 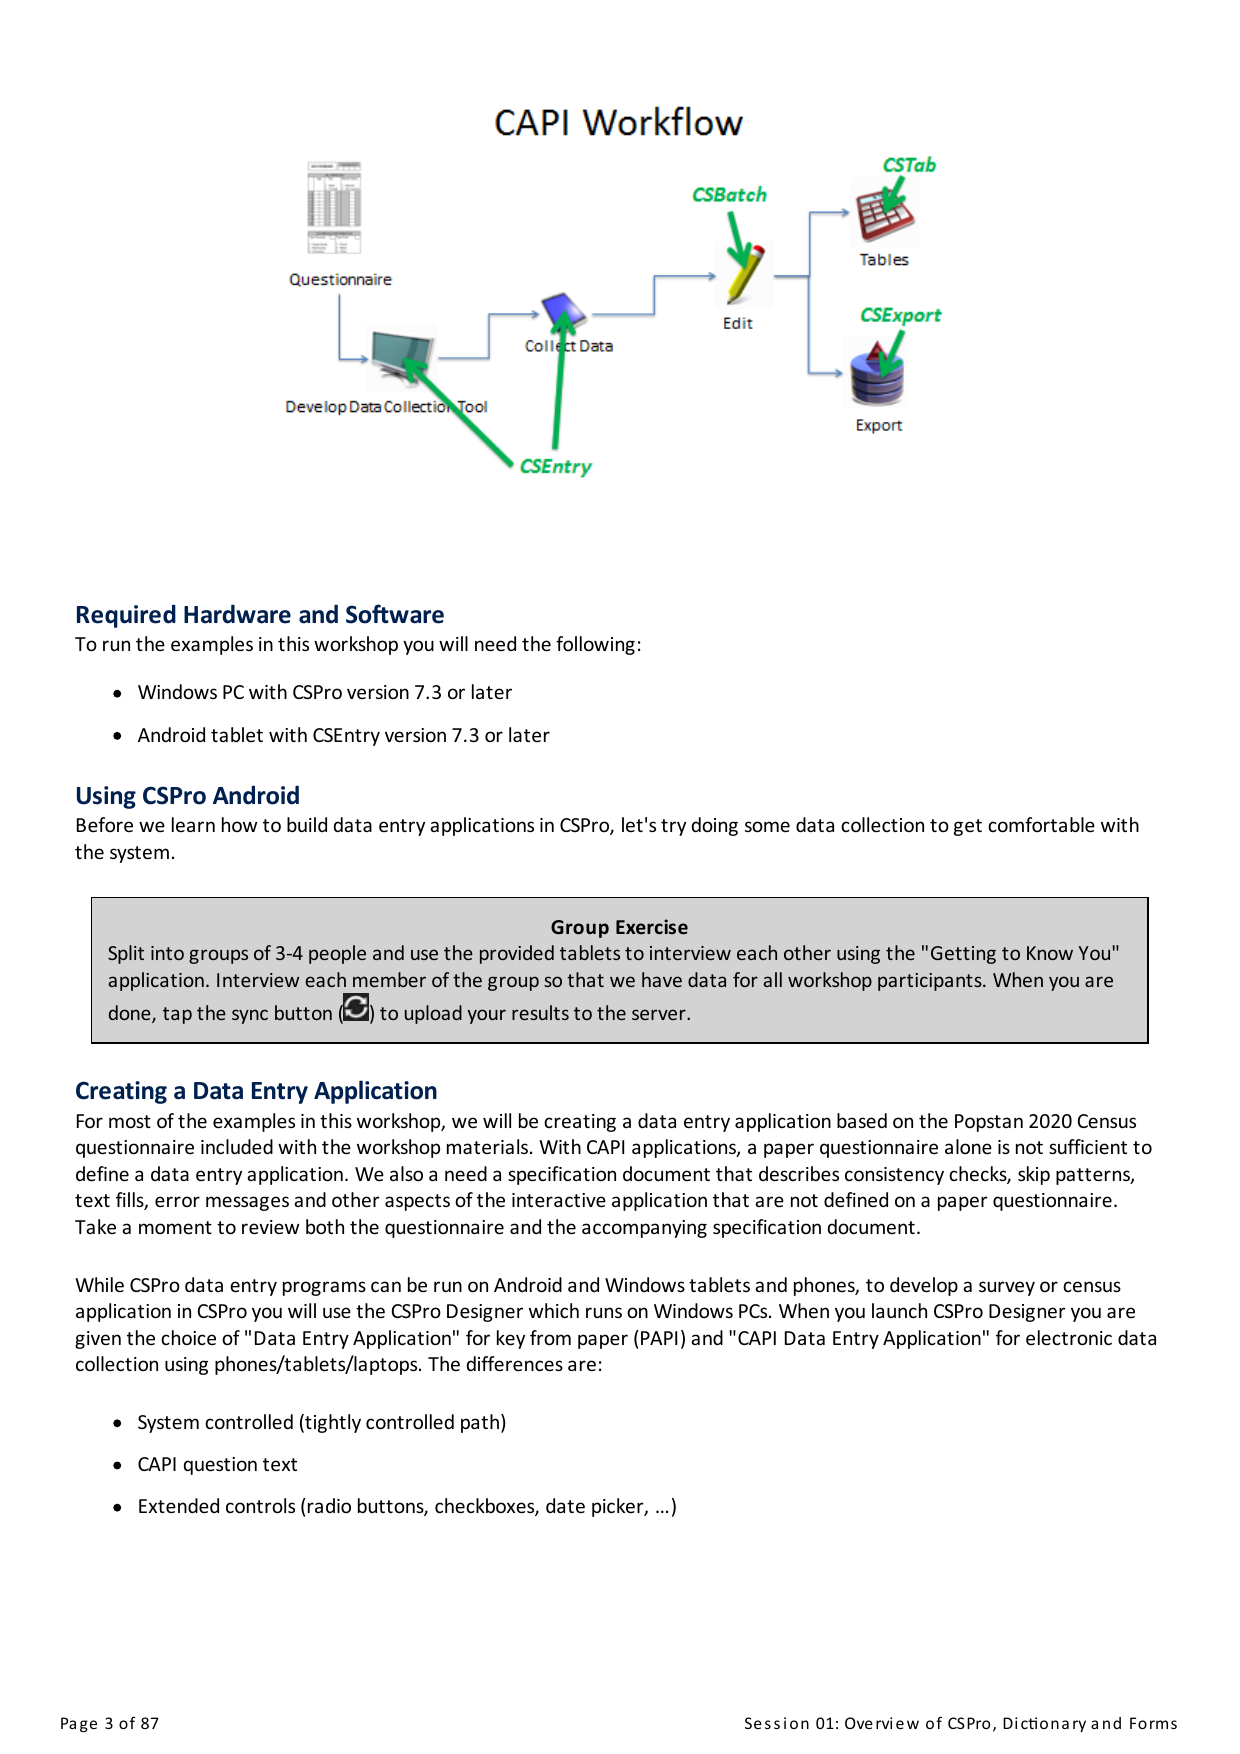 I want to click on electronic, so click(x=1069, y=1338).
